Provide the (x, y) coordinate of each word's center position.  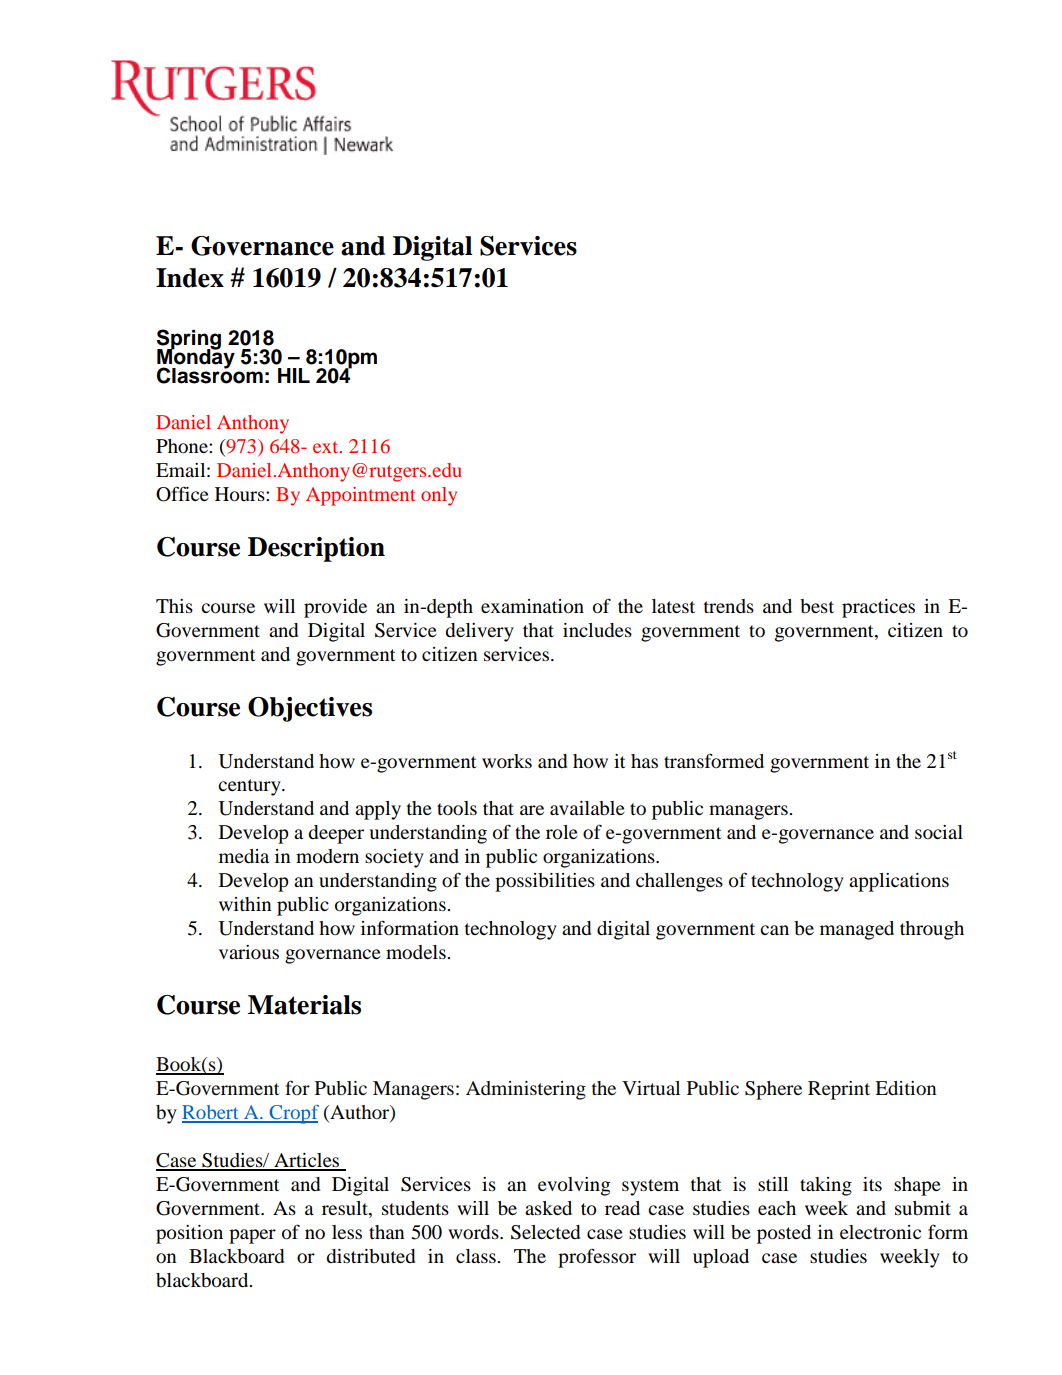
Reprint (839, 1090)
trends (729, 606)
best (817, 606)
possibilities (545, 882)
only (439, 496)
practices (878, 608)
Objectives (310, 709)
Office (182, 494)
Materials (304, 1005)
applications (899, 882)
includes (597, 630)
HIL (294, 375)
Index (190, 278)
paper (252, 1236)
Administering (526, 1090)
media (244, 856)
